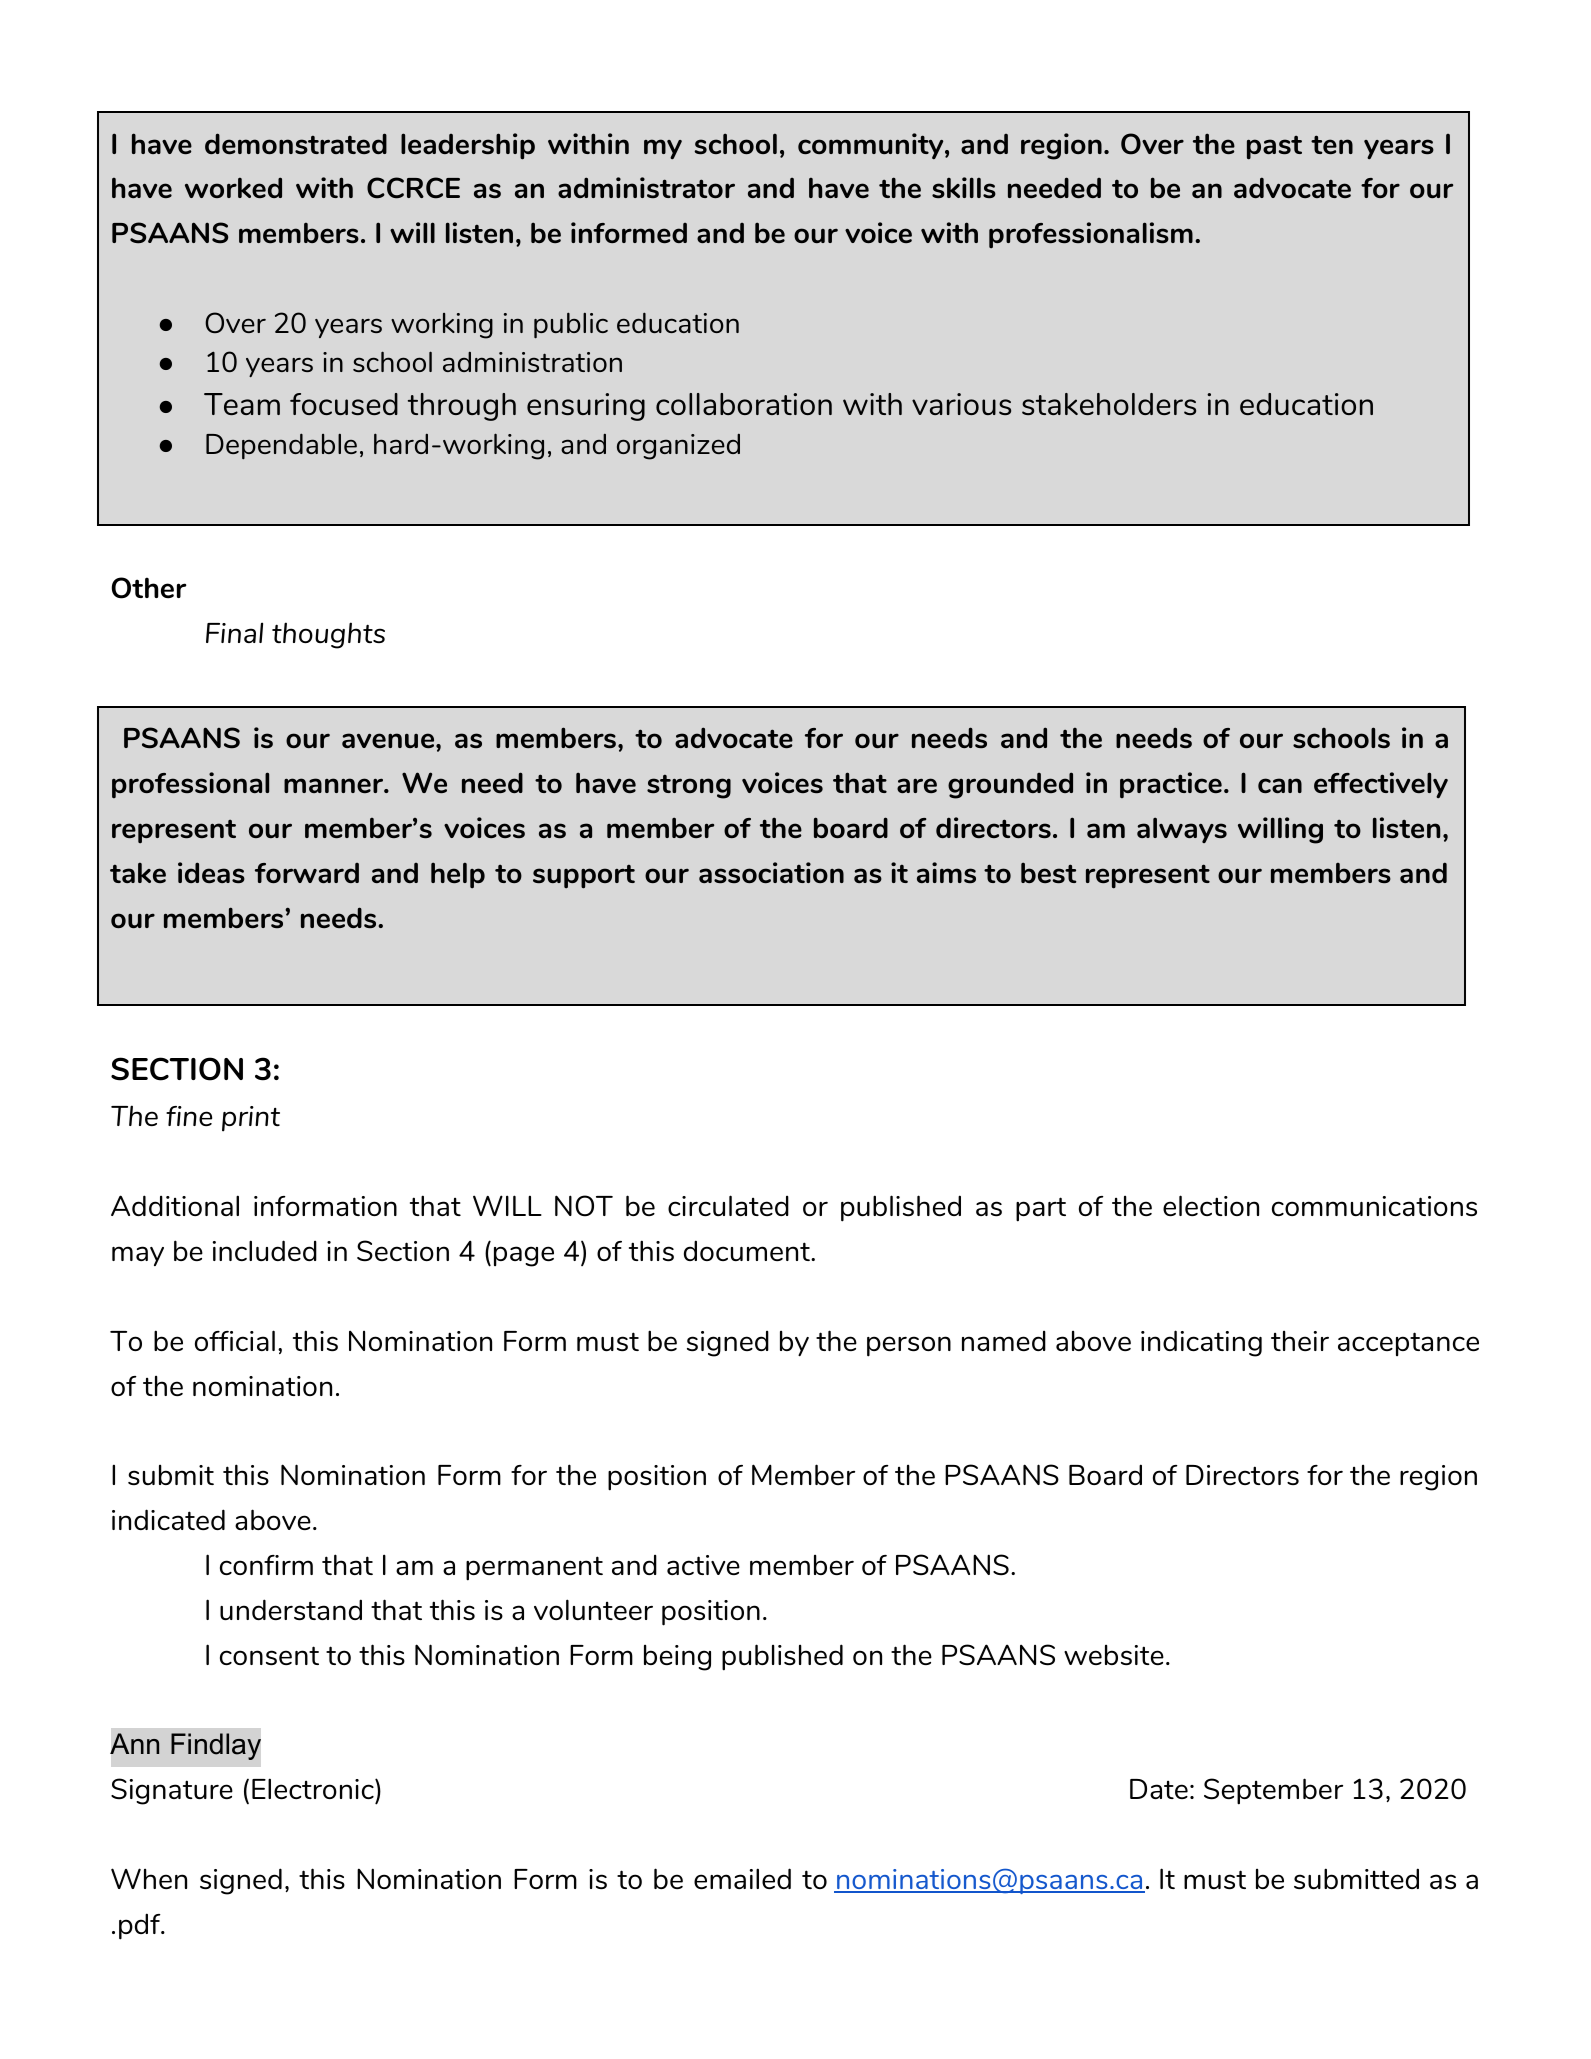 The image size is (1591, 2059). What do you see at coordinates (689, 786) in the screenshot?
I see `strong` at bounding box center [689, 786].
